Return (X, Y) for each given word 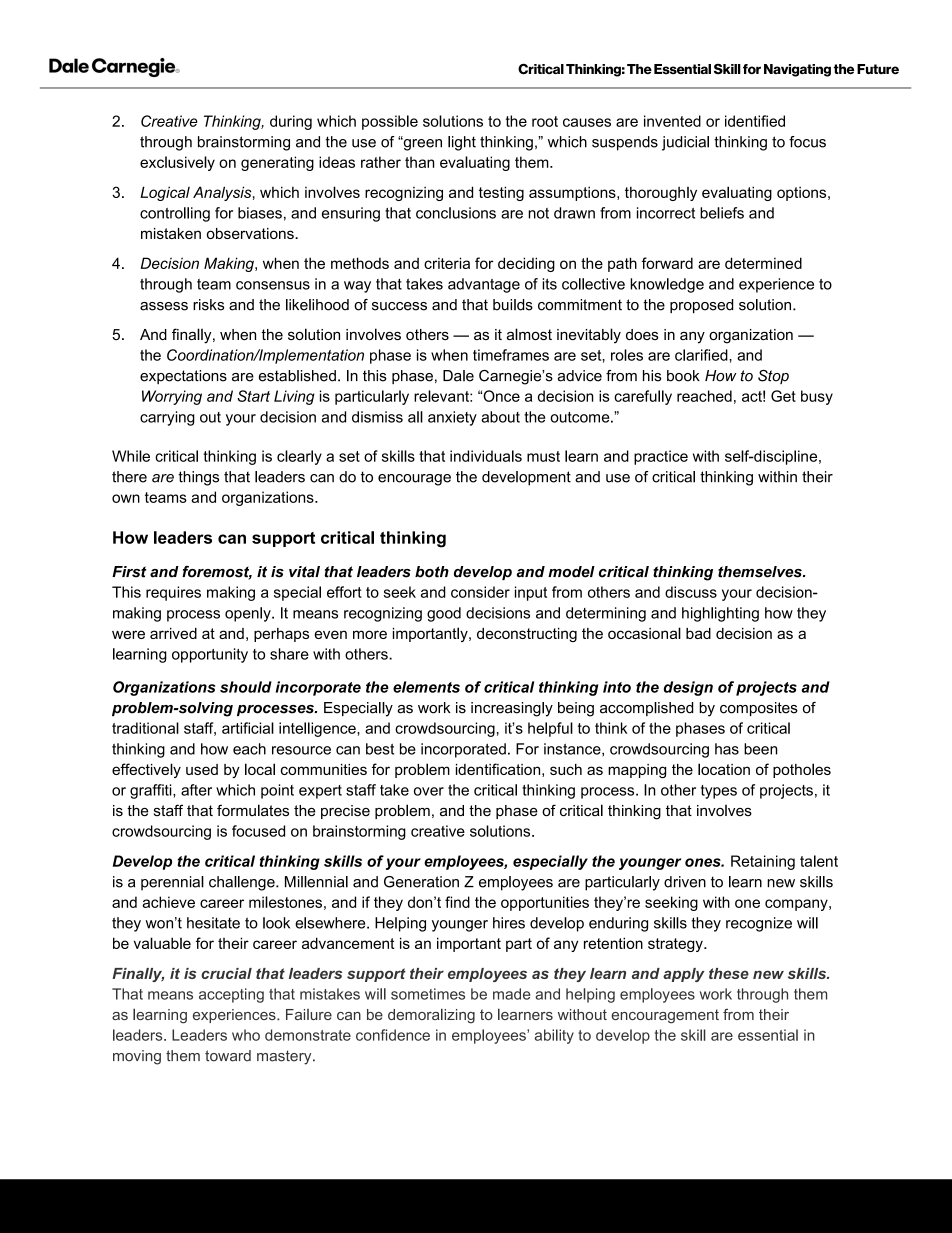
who (246, 1035)
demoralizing (431, 1016)
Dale (458, 376)
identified (755, 121)
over (429, 791)
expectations (183, 377)
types (719, 792)
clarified (702, 355)
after (196, 790)
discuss (691, 592)
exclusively (177, 163)
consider (480, 592)
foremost (217, 573)
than (419, 162)
